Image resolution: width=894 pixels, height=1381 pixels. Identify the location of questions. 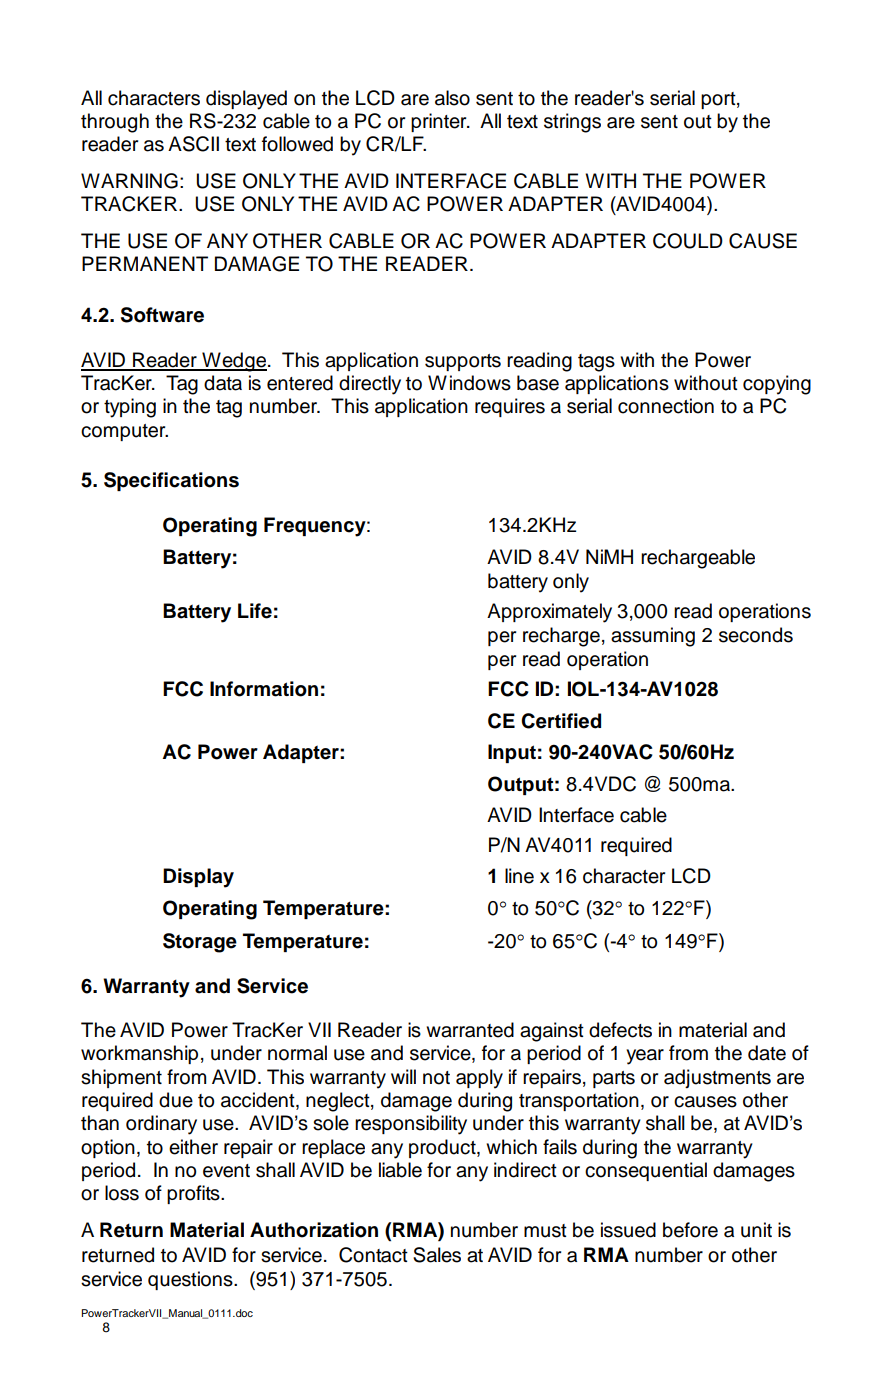
(191, 1280).
